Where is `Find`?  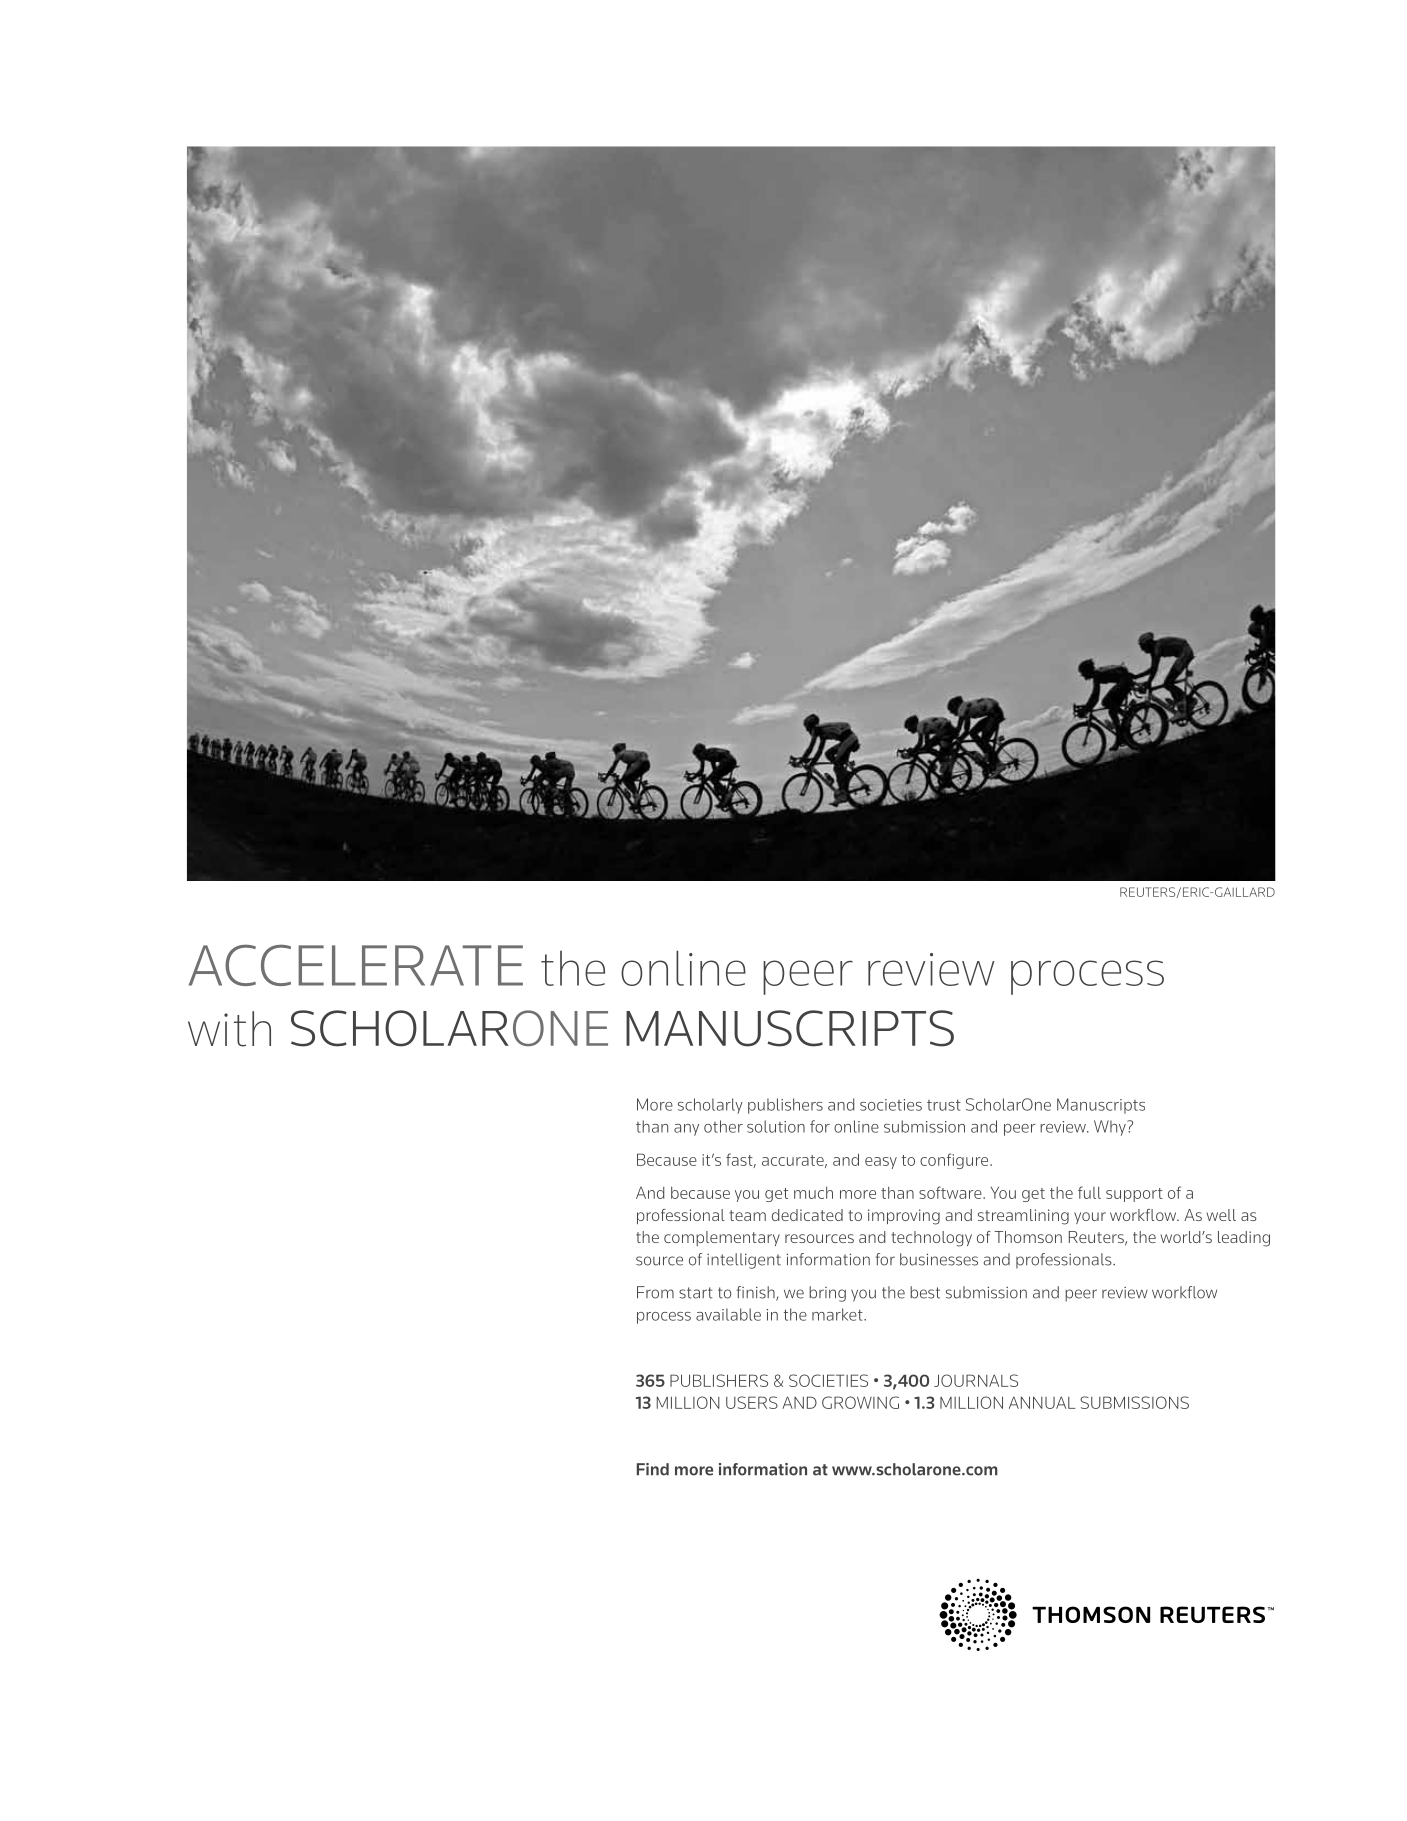 Find is located at coordinates (653, 1469).
